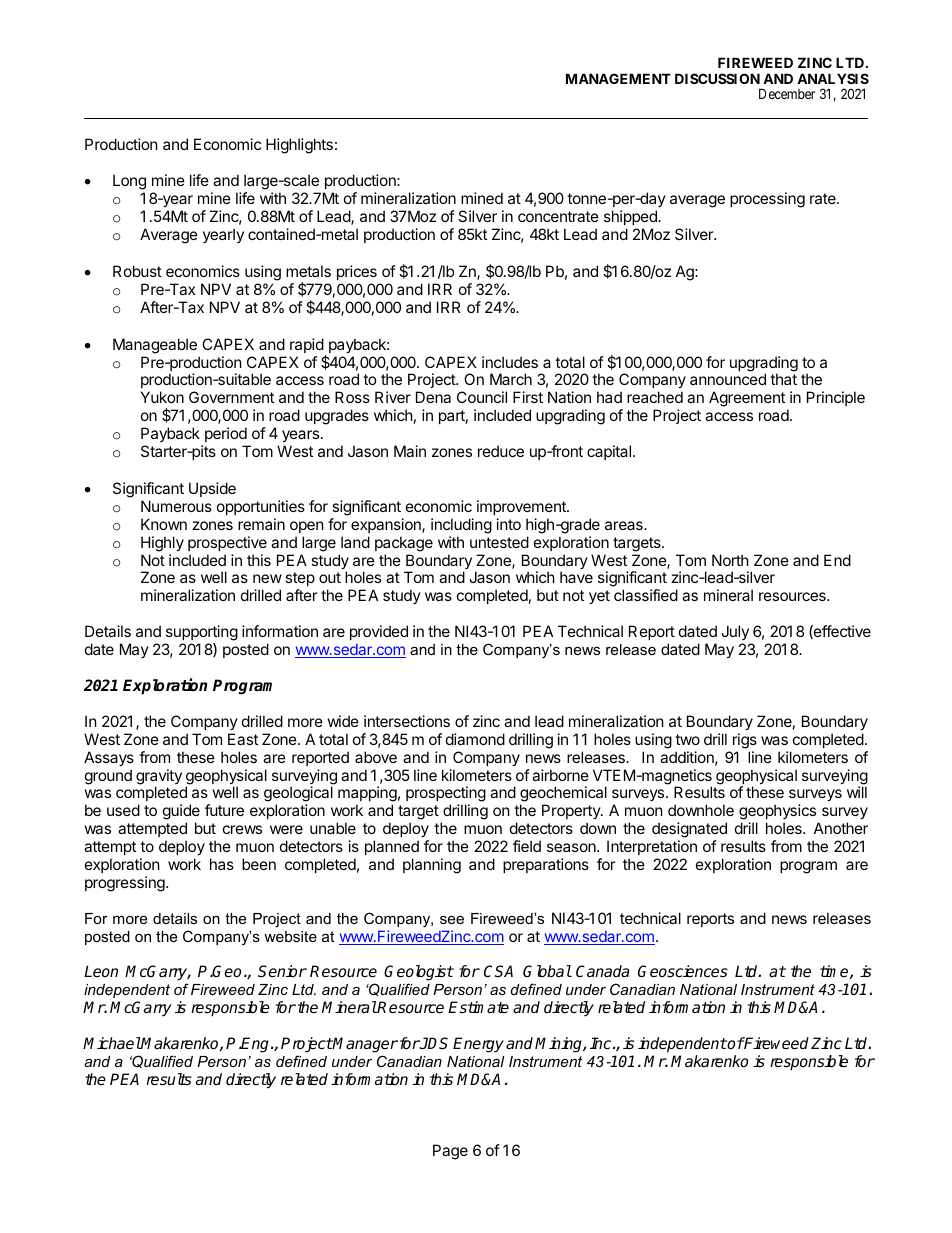 The image size is (952, 1233). I want to click on reduce, so click(501, 451).
